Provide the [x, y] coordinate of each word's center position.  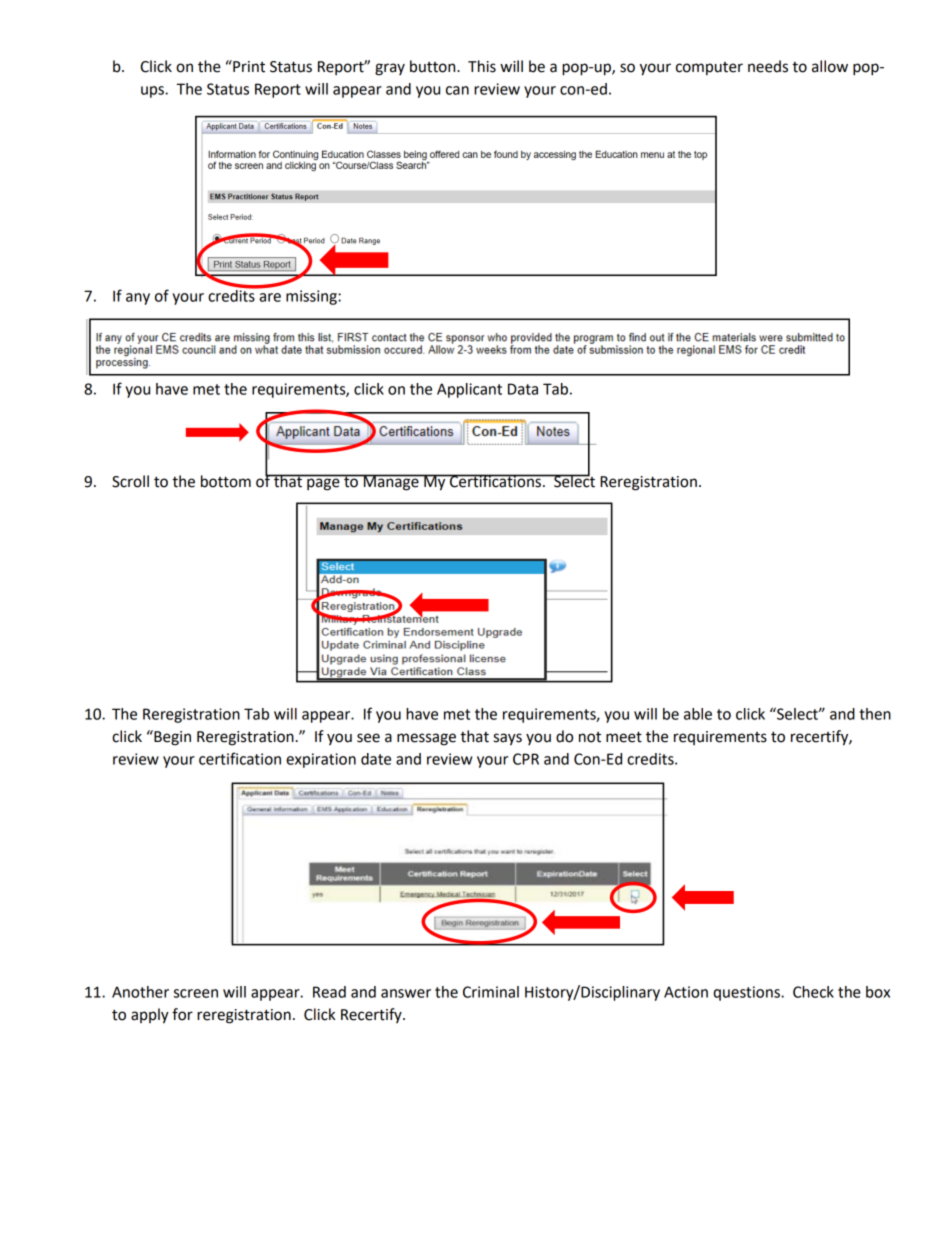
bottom [226, 481]
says [507, 739]
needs [768, 66]
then [875, 714]
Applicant [469, 390]
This [482, 66]
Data [523, 389]
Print [248, 66]
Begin [171, 738]
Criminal [491, 992]
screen [196, 993]
